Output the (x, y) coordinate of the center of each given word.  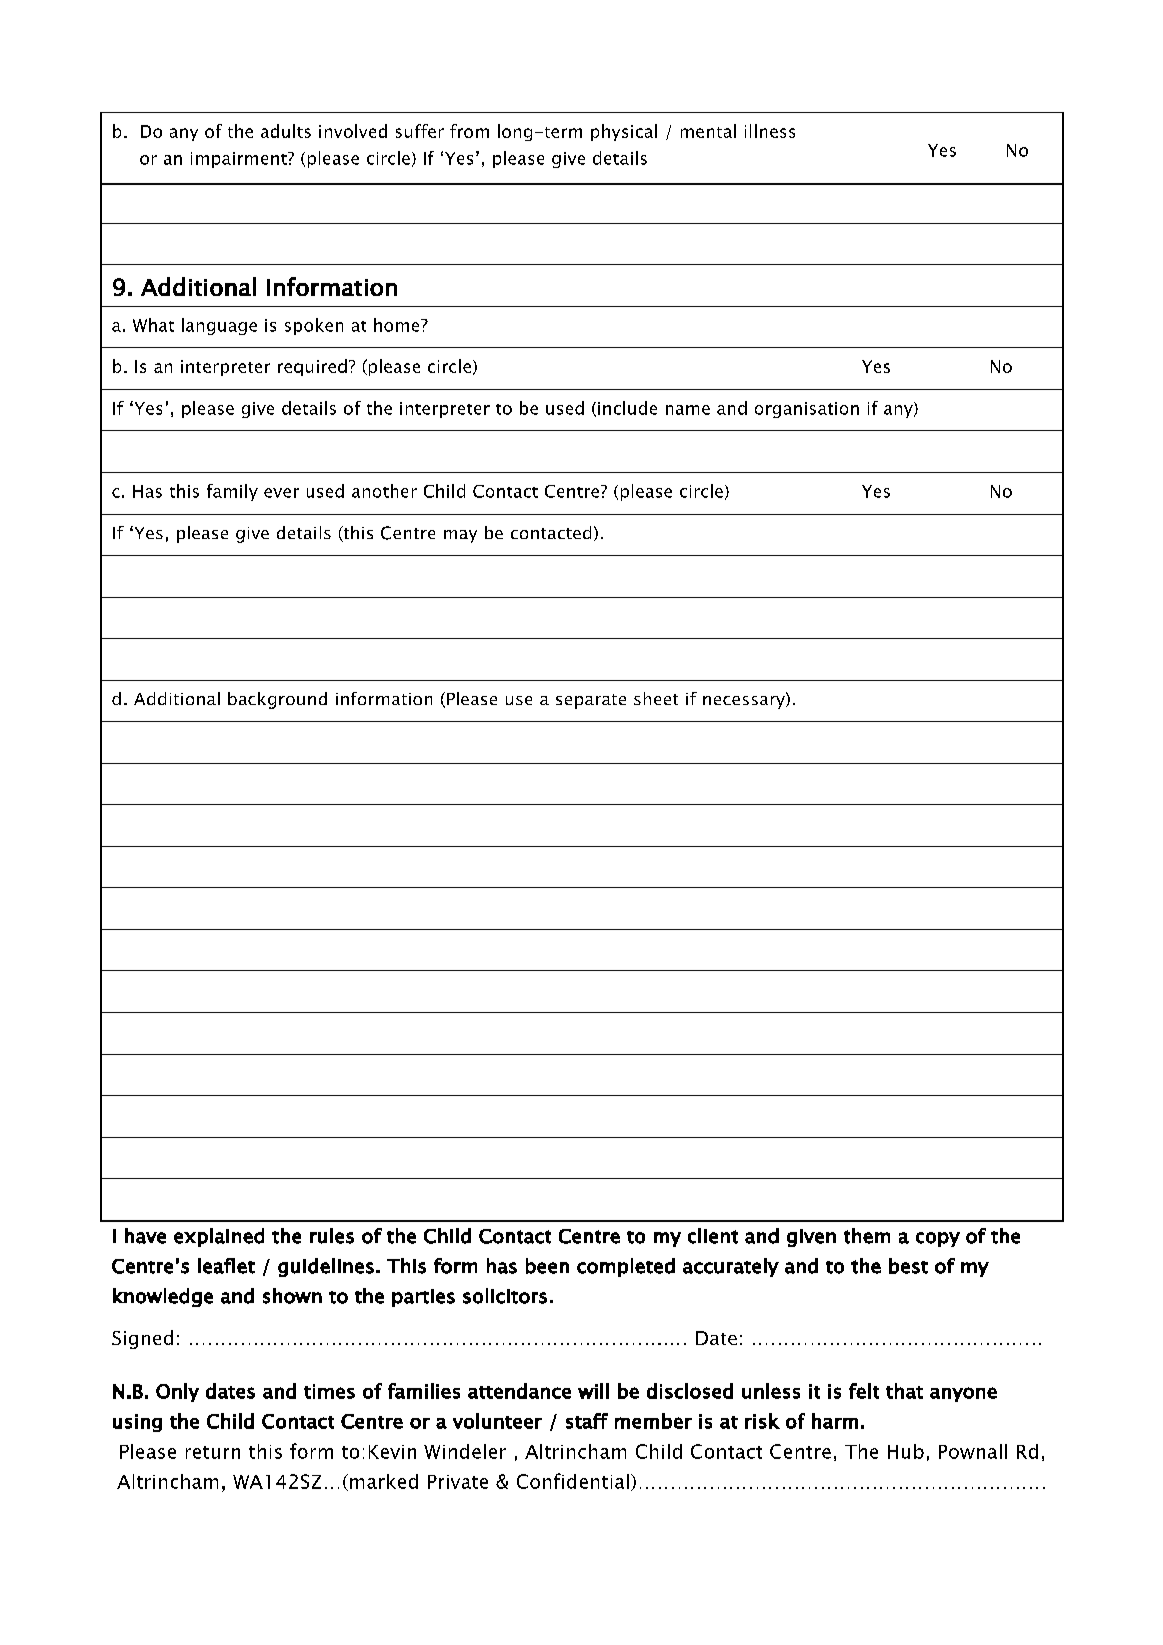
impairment (240, 160)
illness (770, 131)
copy (938, 1239)
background (277, 700)
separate (591, 701)
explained (219, 1237)
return (213, 1452)
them (867, 1236)
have (145, 1236)
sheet (656, 698)
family (232, 492)
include (627, 408)
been (547, 1266)
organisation (807, 410)
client (713, 1236)
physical (624, 132)
